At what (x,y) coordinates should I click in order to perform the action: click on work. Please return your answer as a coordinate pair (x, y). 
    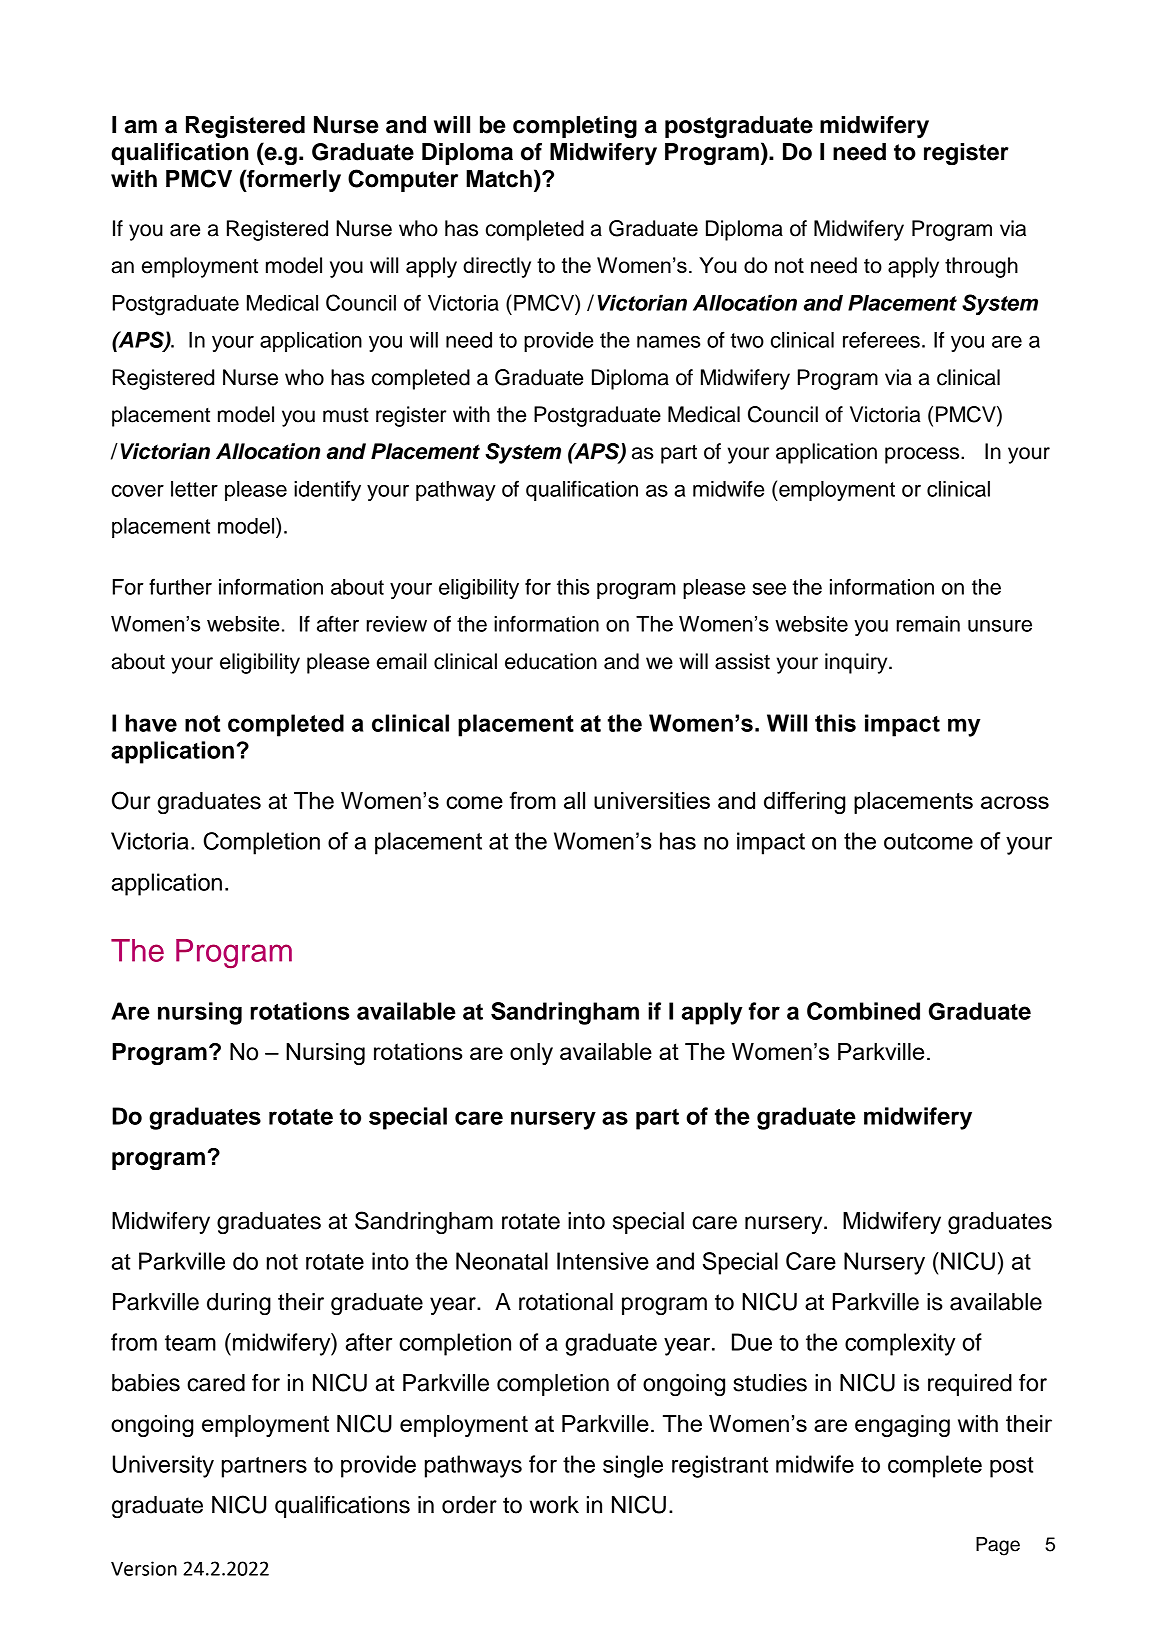
    Looking at the image, I should click on (554, 1505).
